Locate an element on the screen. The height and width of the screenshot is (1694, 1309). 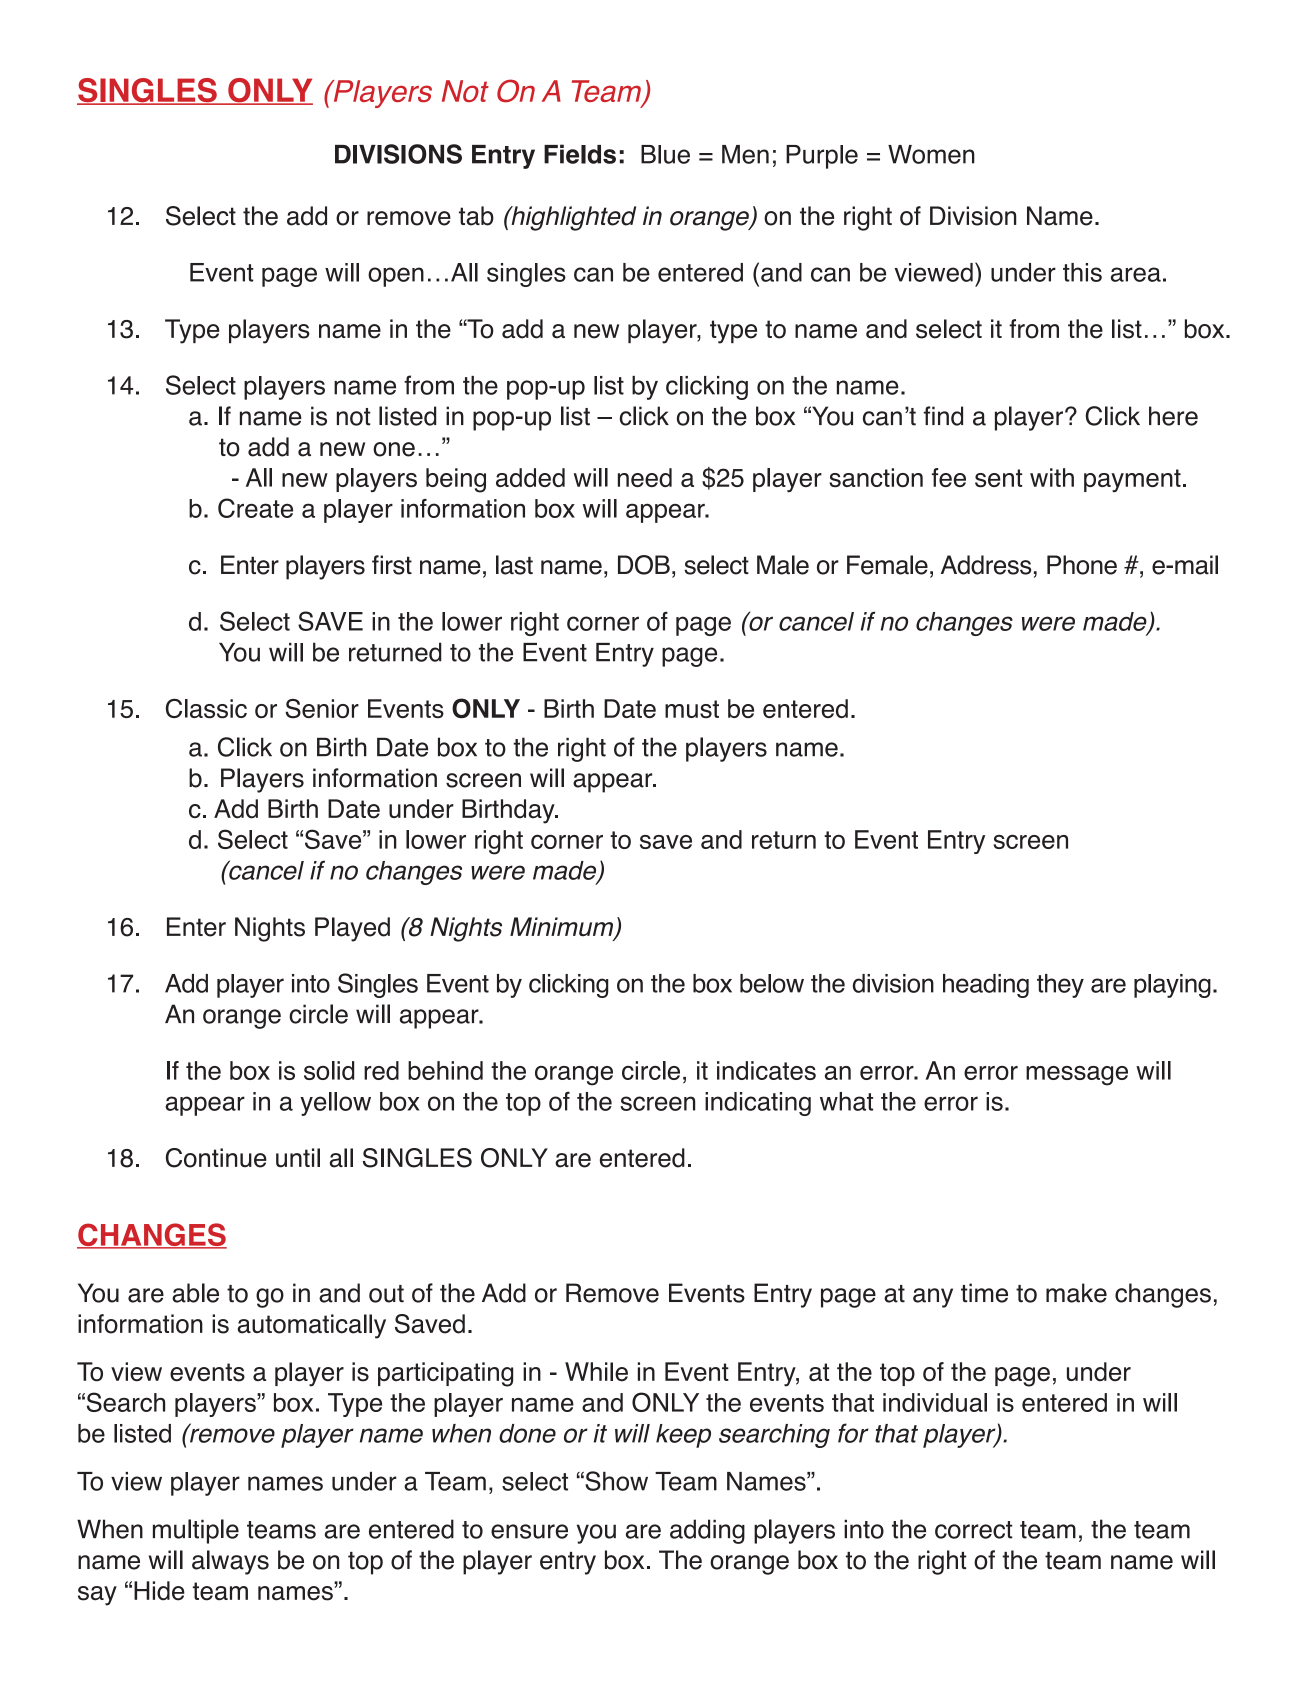
correct is located at coordinates (974, 1530).
